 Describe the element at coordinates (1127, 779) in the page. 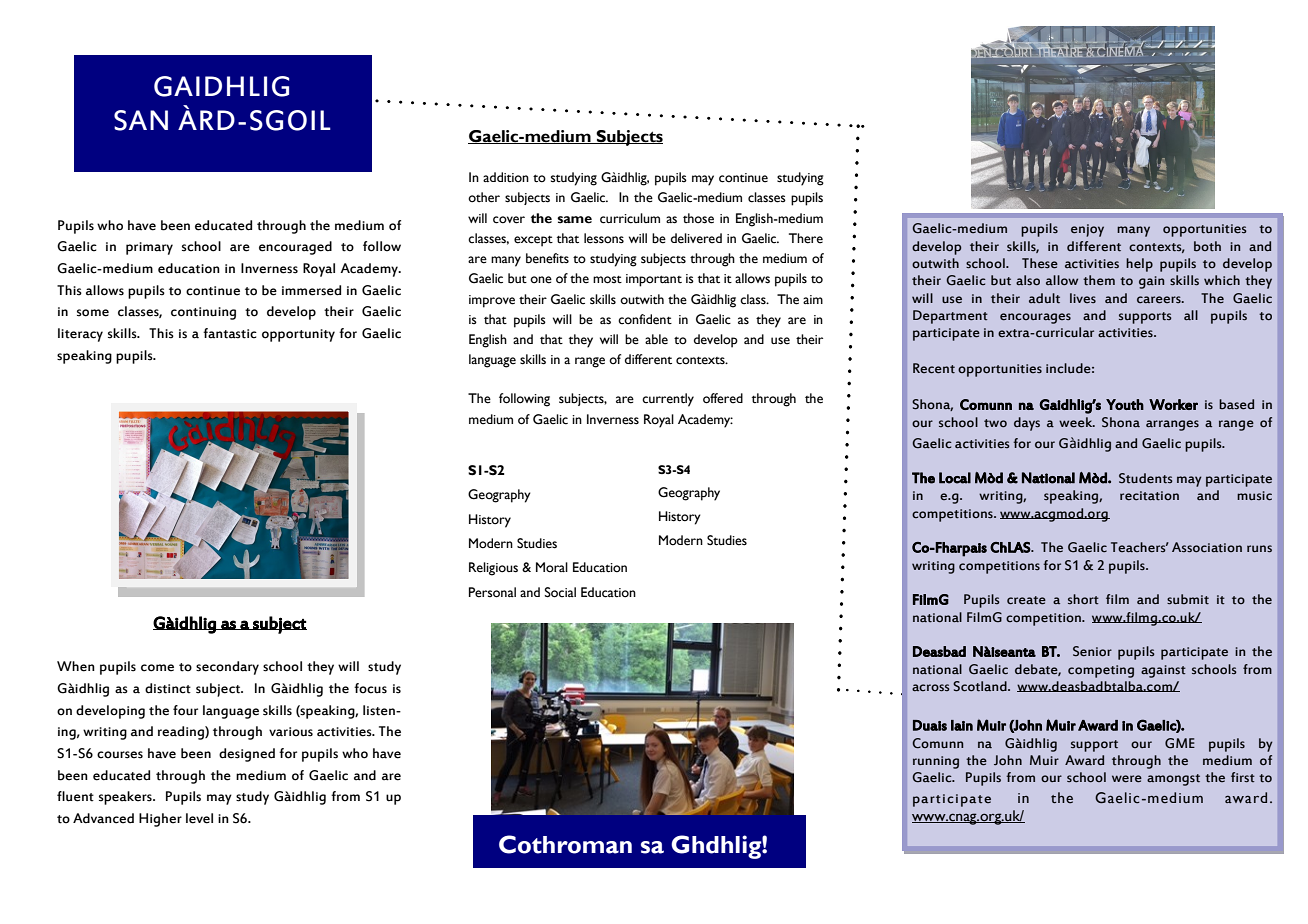

I see `were` at that location.
